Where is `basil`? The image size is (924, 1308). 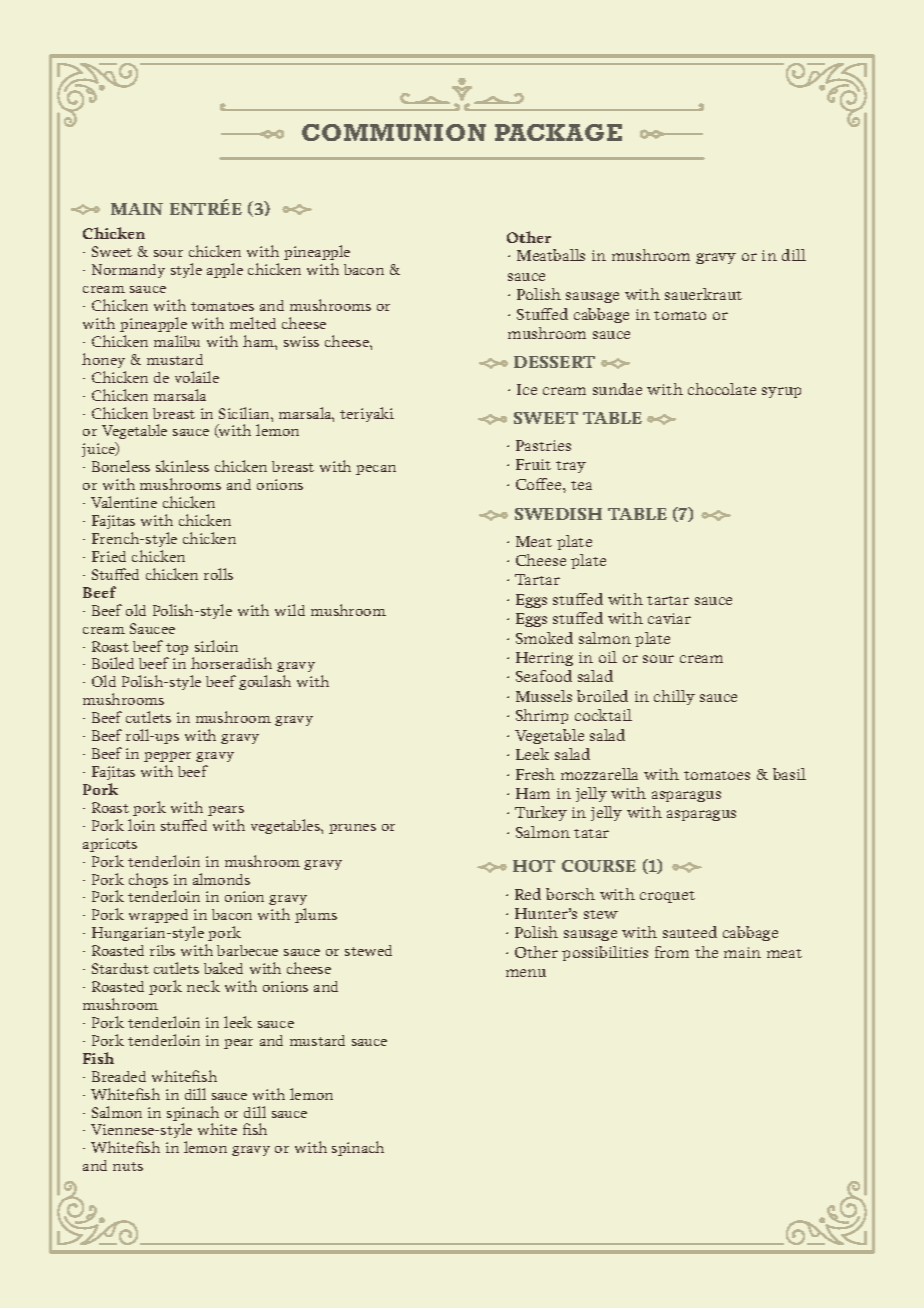 basil is located at coordinates (789, 774).
